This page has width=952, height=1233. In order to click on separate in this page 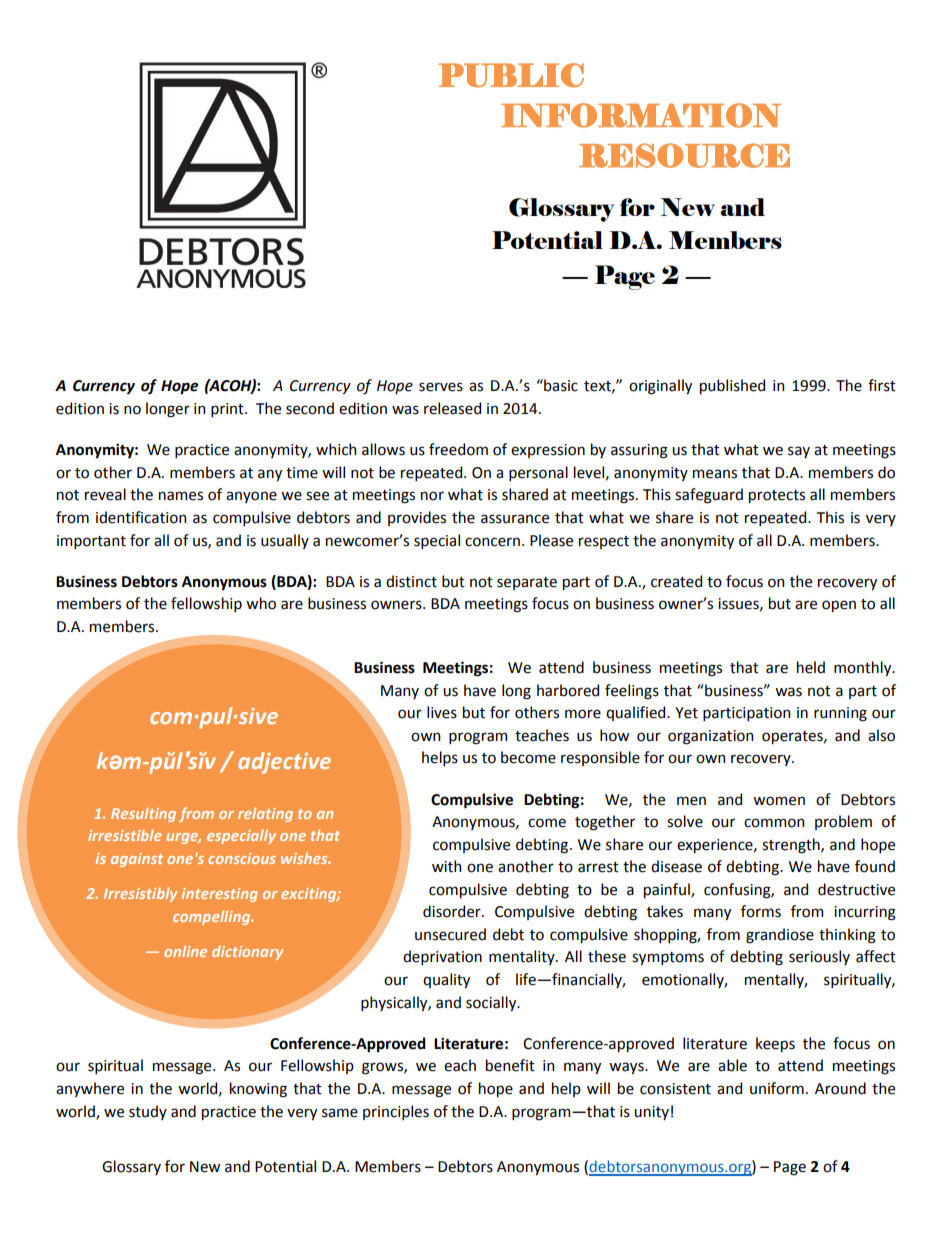, I will do `click(527, 583)`.
